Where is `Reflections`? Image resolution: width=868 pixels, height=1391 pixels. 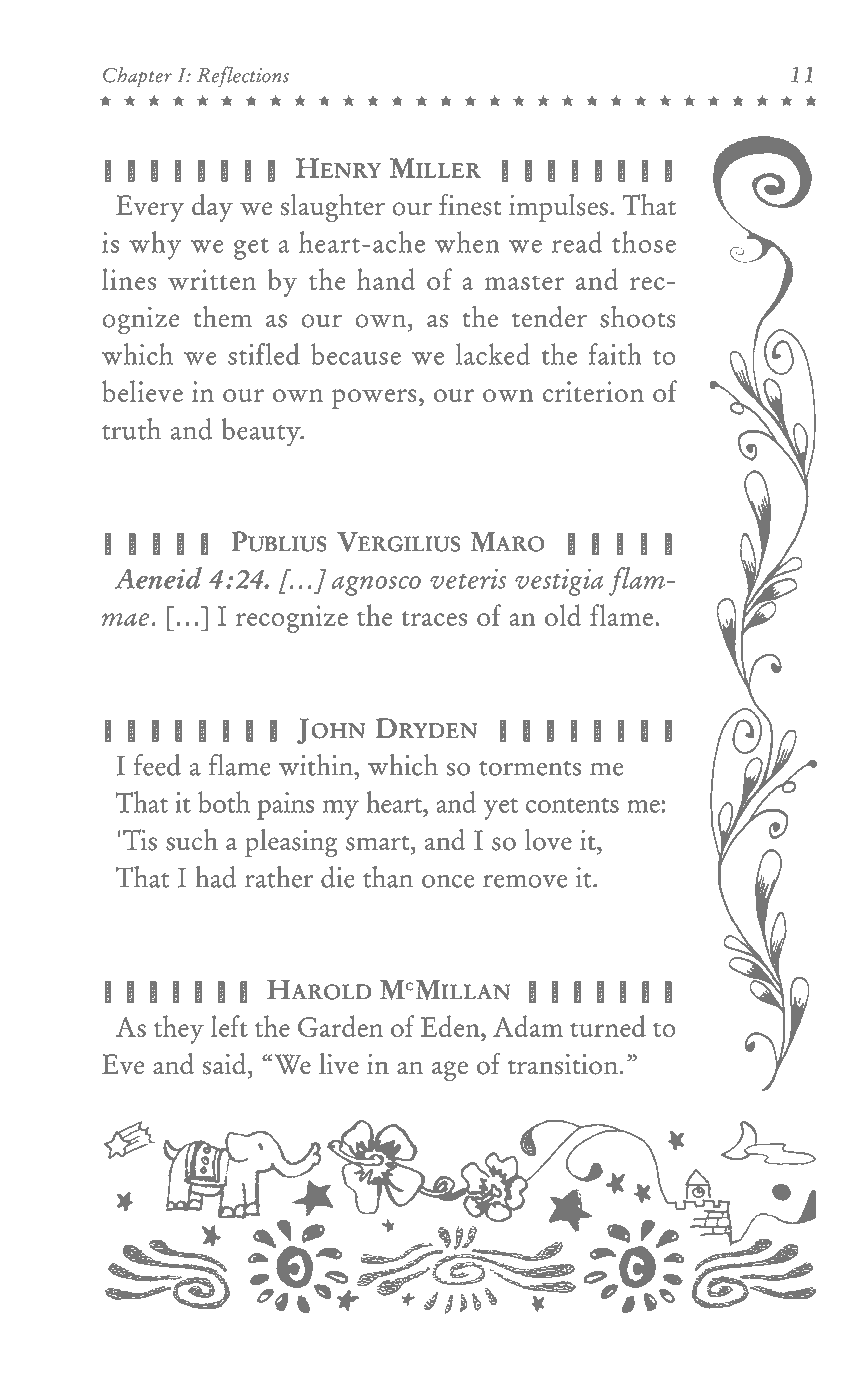
Reflections is located at coordinates (243, 76).
